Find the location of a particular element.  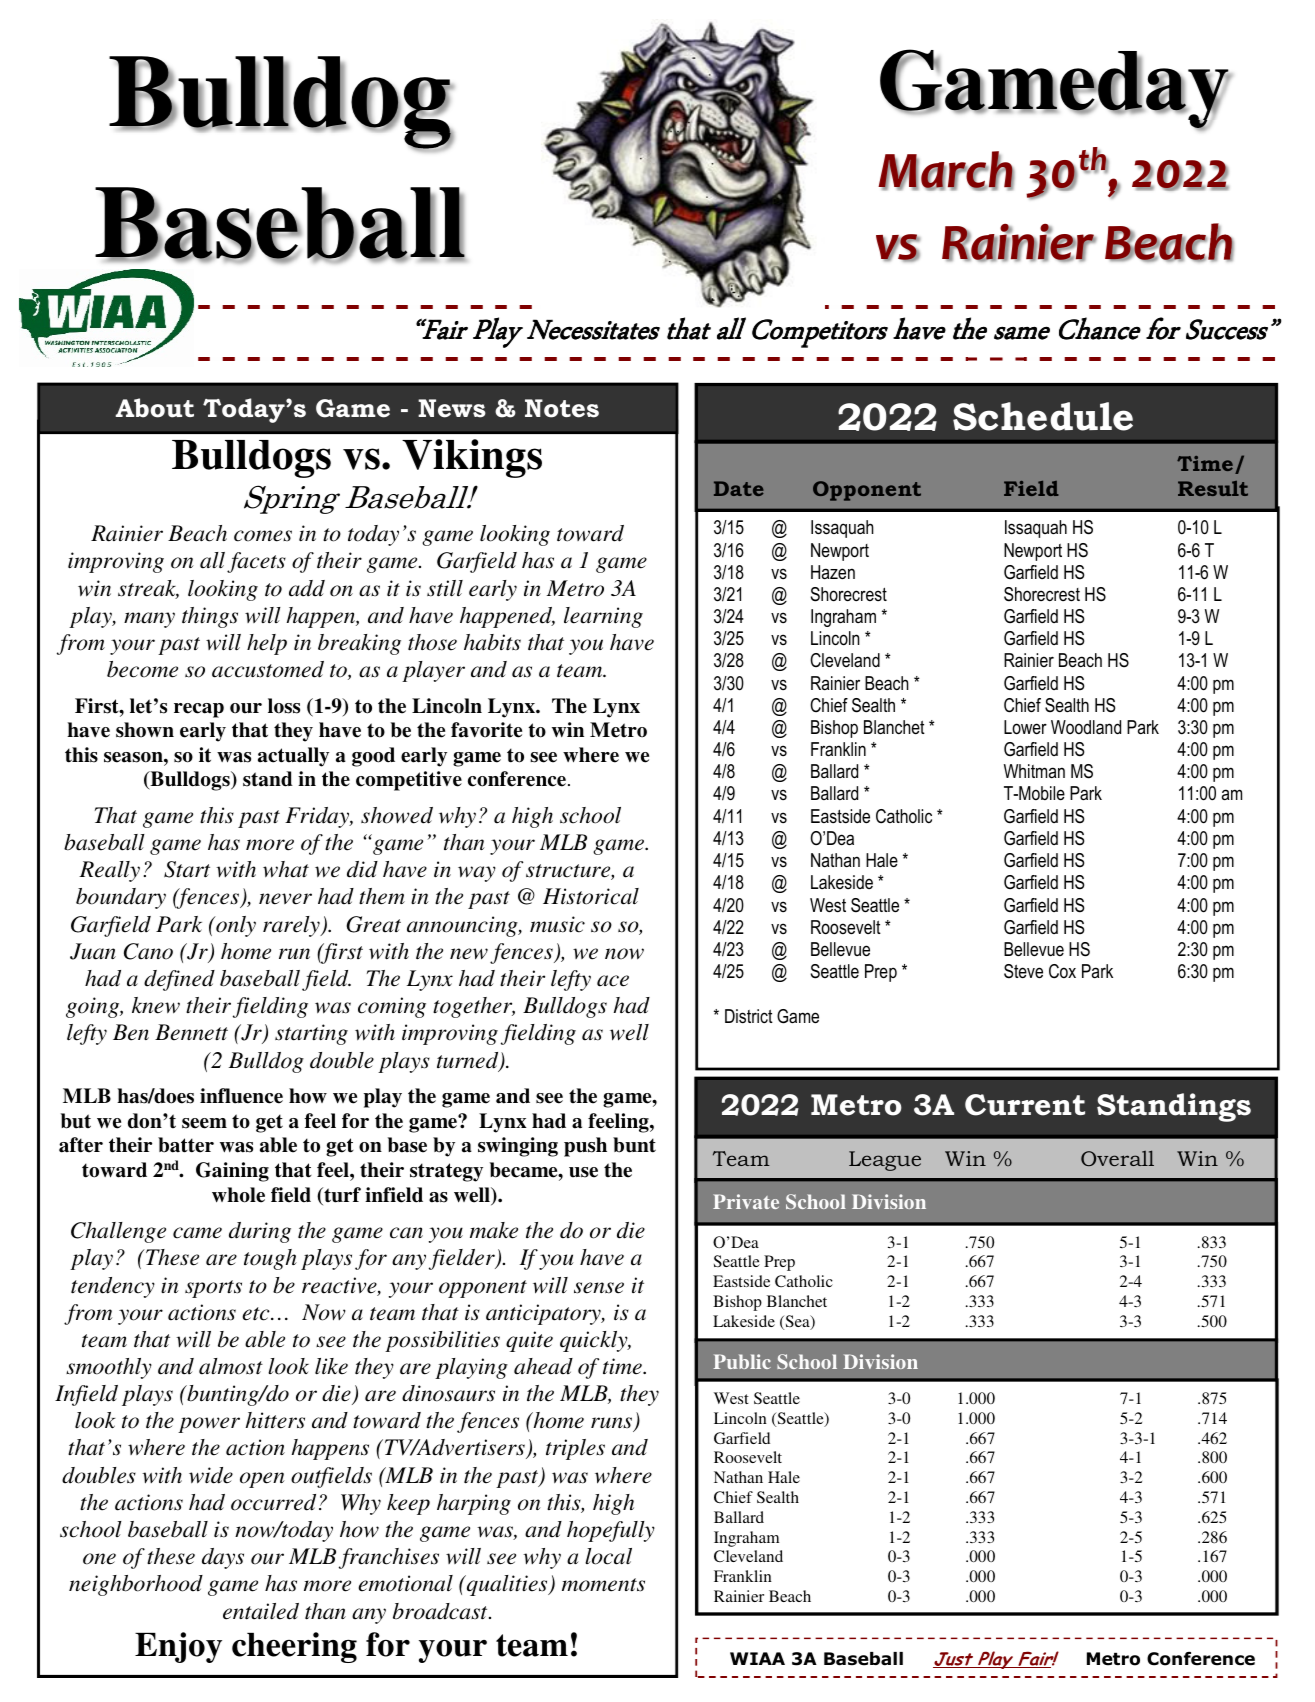

Cox is located at coordinates (1062, 971).
